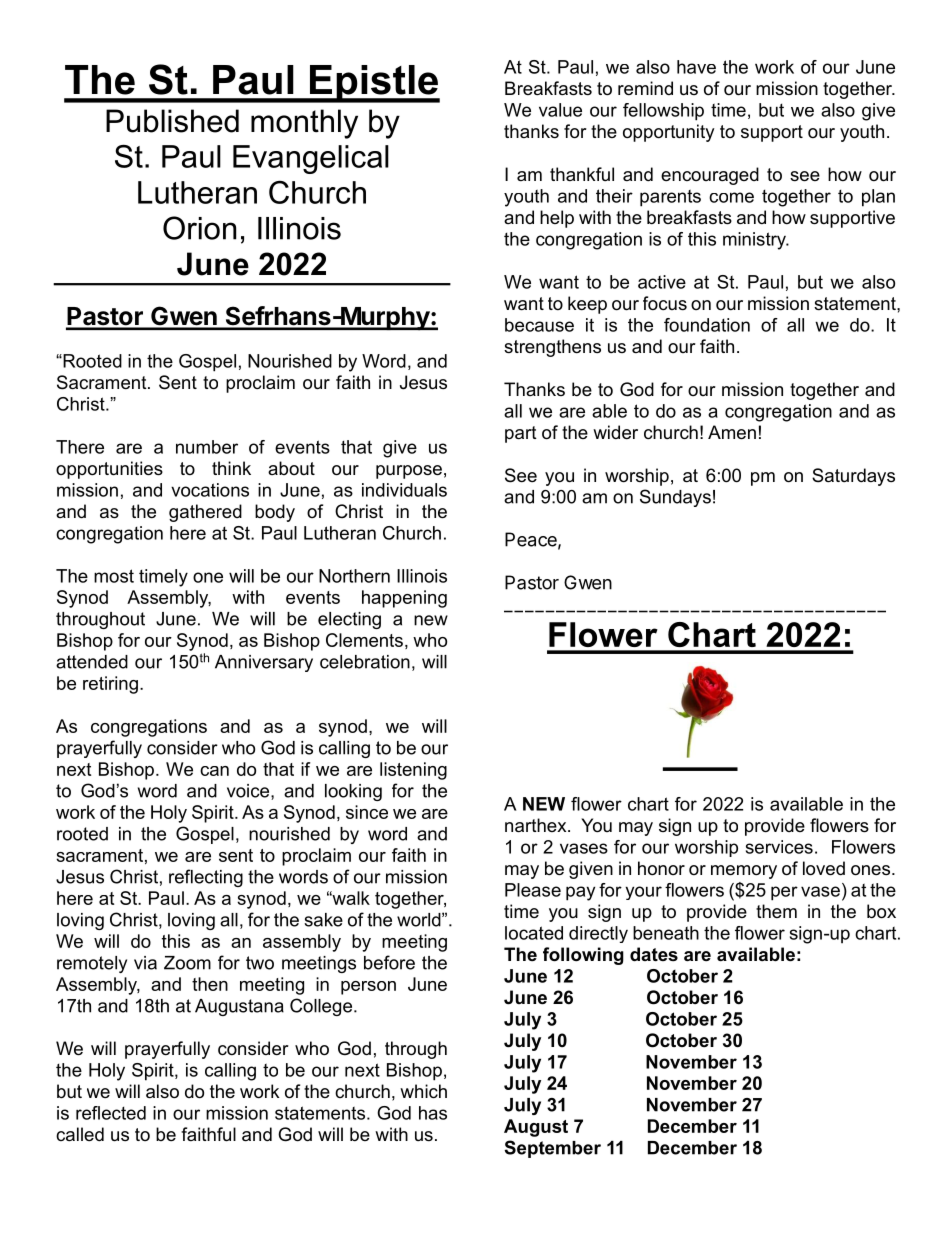 The width and height of the screenshot is (952, 1233). What do you see at coordinates (413, 771) in the screenshot?
I see `listening` at bounding box center [413, 771].
